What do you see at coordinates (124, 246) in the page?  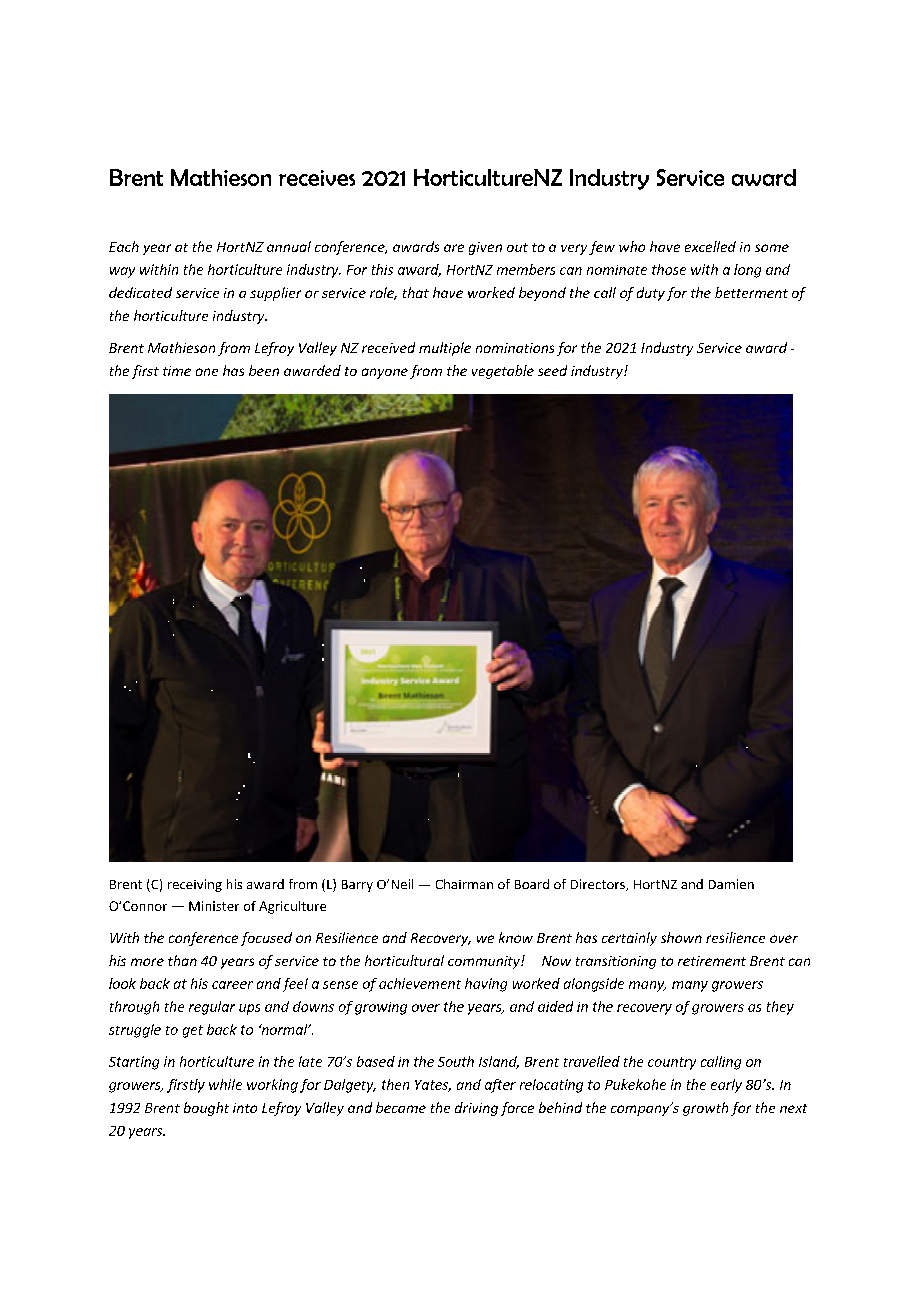 I see `Each` at bounding box center [124, 246].
